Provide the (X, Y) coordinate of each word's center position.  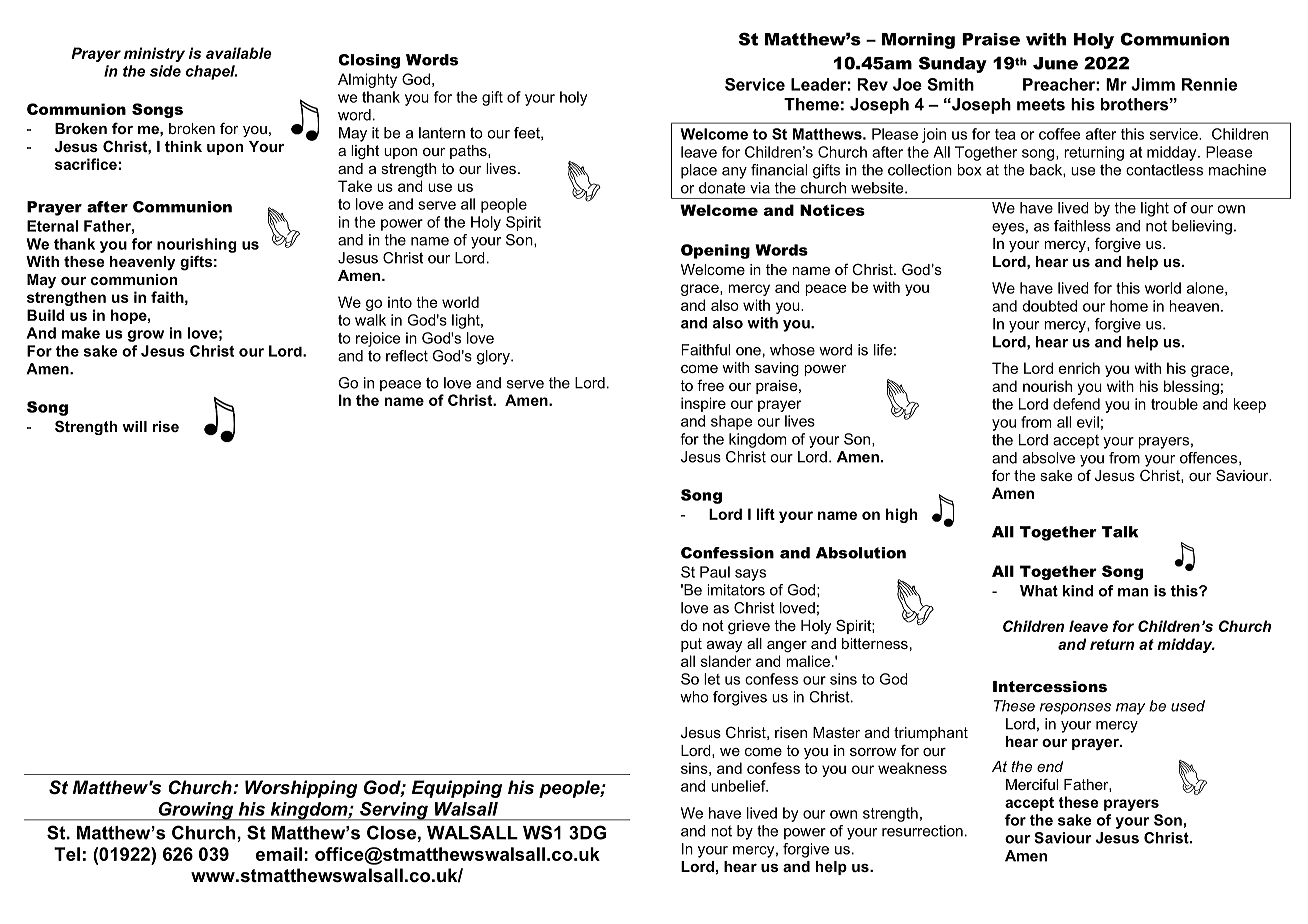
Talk (1120, 532)
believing (1202, 227)
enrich (1079, 368)
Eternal (52, 226)
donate (722, 188)
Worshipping (301, 789)
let (712, 679)
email (279, 854)
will (134, 426)
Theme (811, 104)
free (710, 385)
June (1055, 63)
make (81, 333)
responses (1075, 709)
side (165, 71)
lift (766, 514)
